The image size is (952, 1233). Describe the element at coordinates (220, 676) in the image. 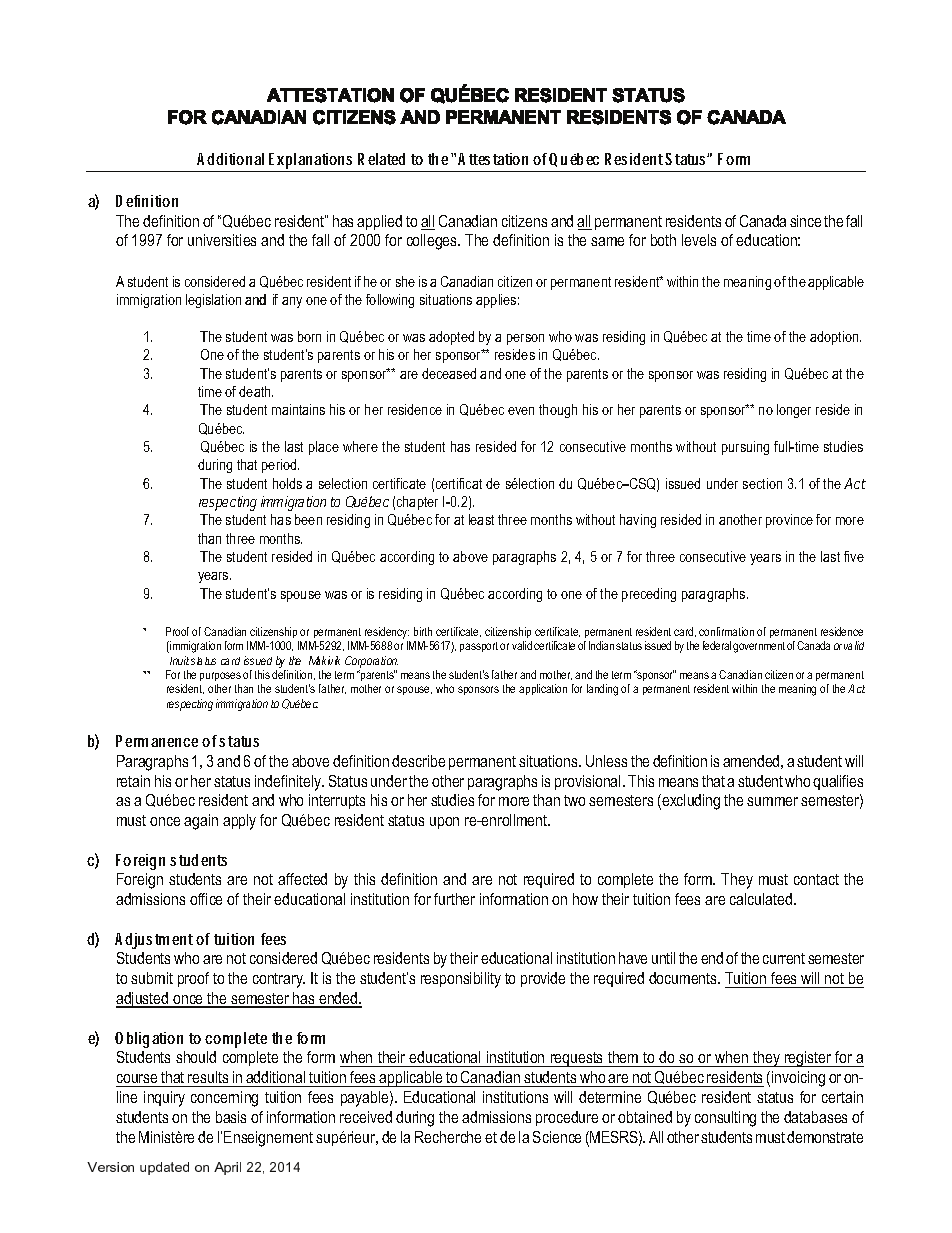

I see `purposes` at that location.
